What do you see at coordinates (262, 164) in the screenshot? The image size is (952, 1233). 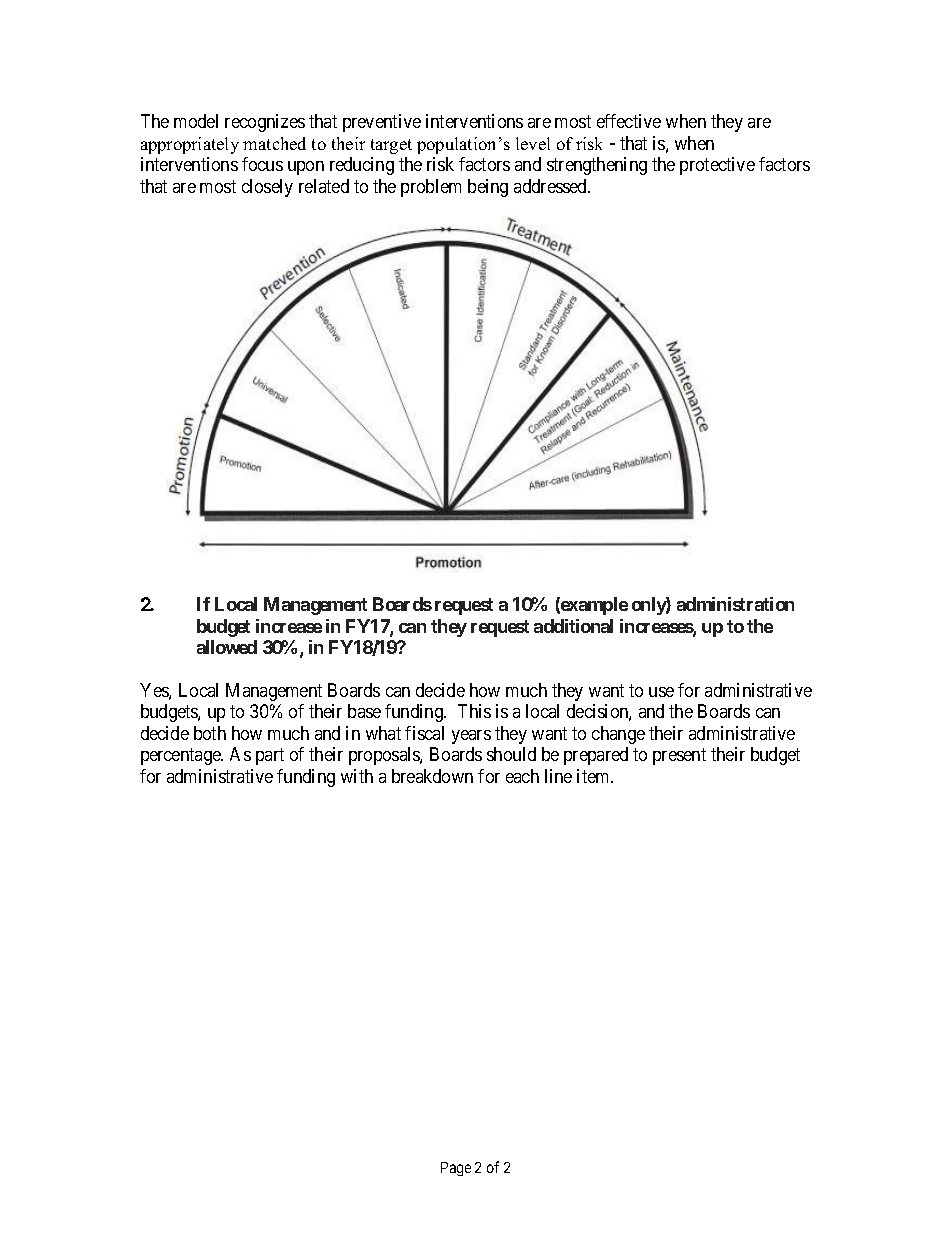 I see `focus` at bounding box center [262, 164].
